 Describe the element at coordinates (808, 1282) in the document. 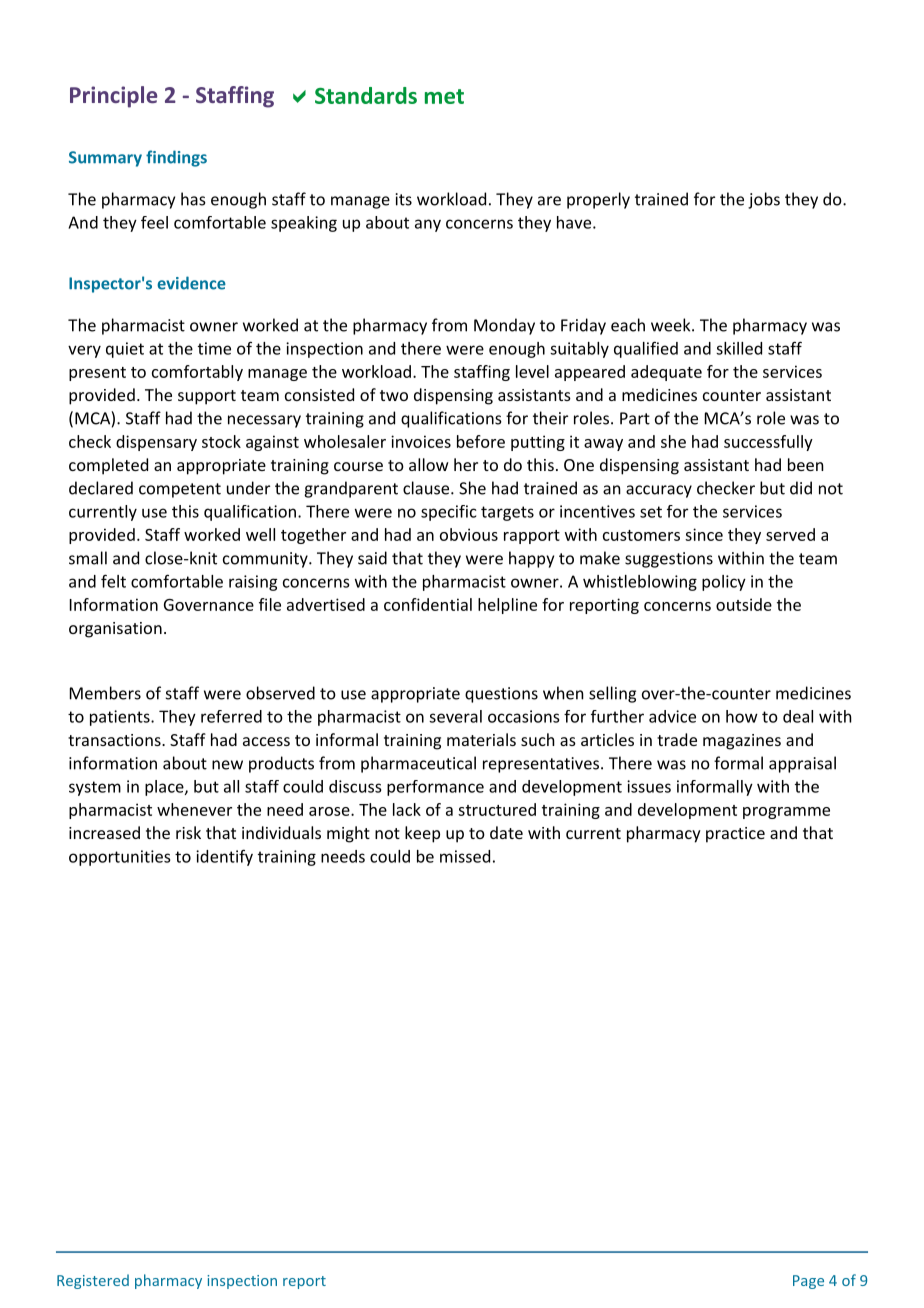

I see `Page` at that location.
